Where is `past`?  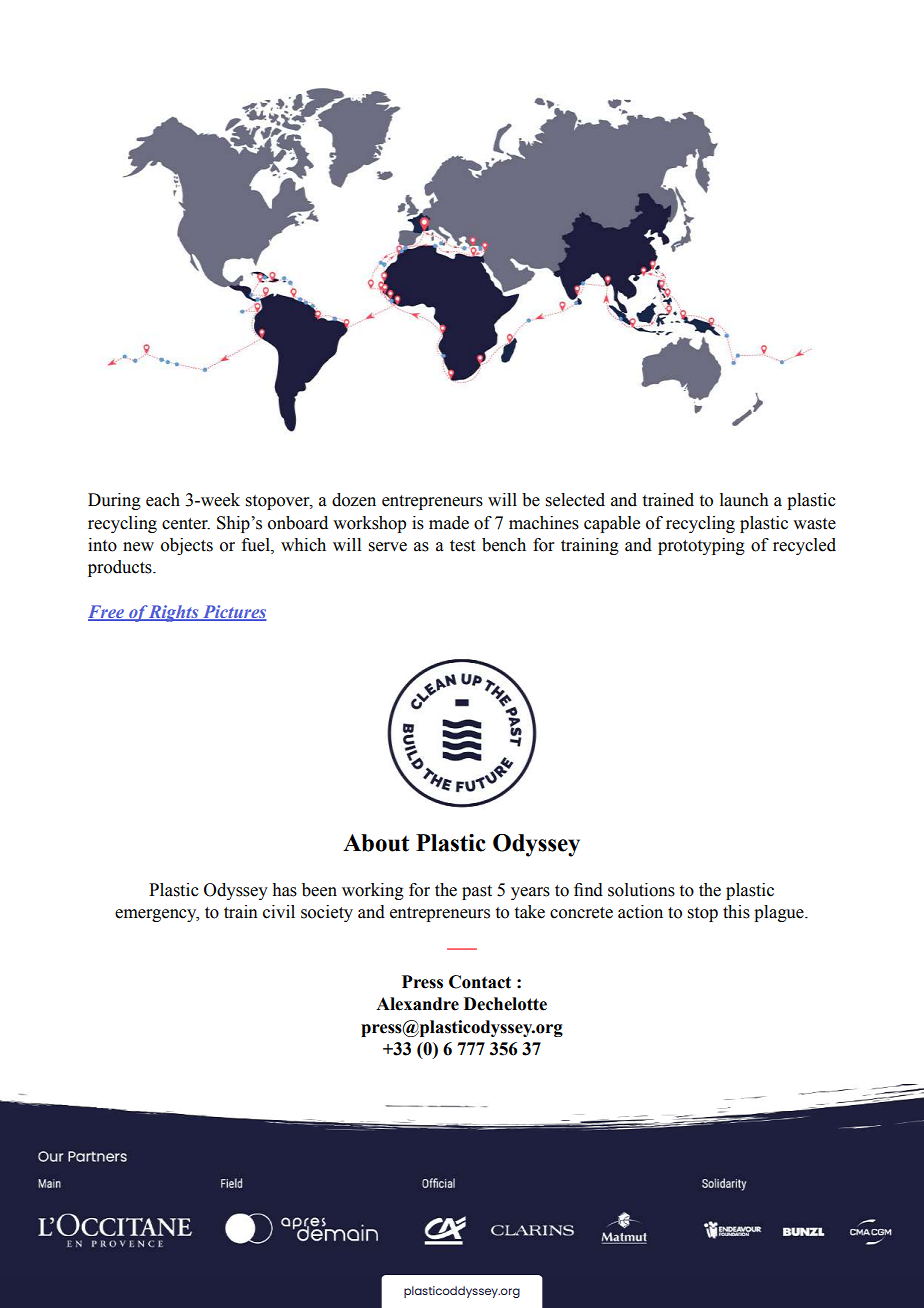
past is located at coordinates (477, 892).
